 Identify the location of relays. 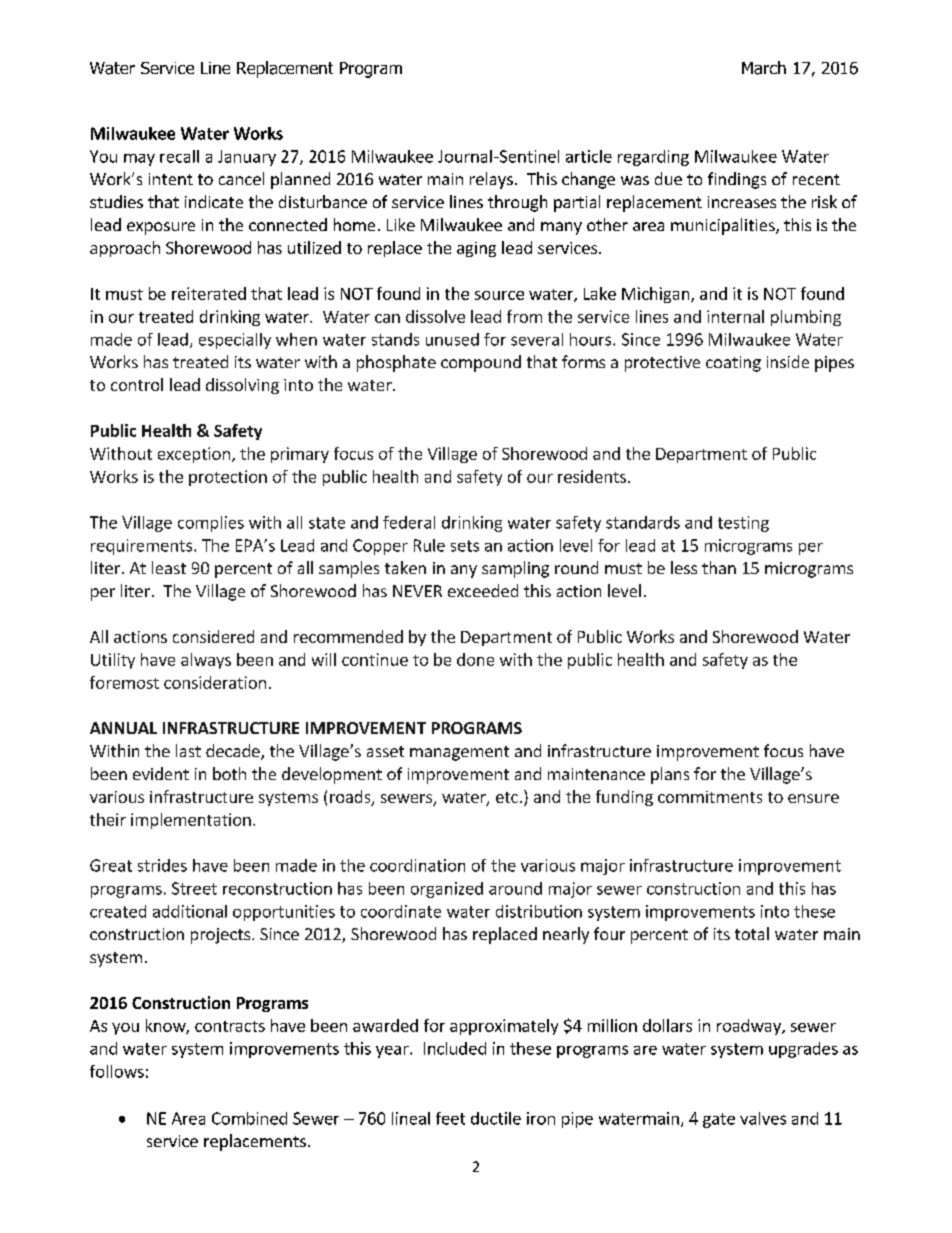
(491, 180).
